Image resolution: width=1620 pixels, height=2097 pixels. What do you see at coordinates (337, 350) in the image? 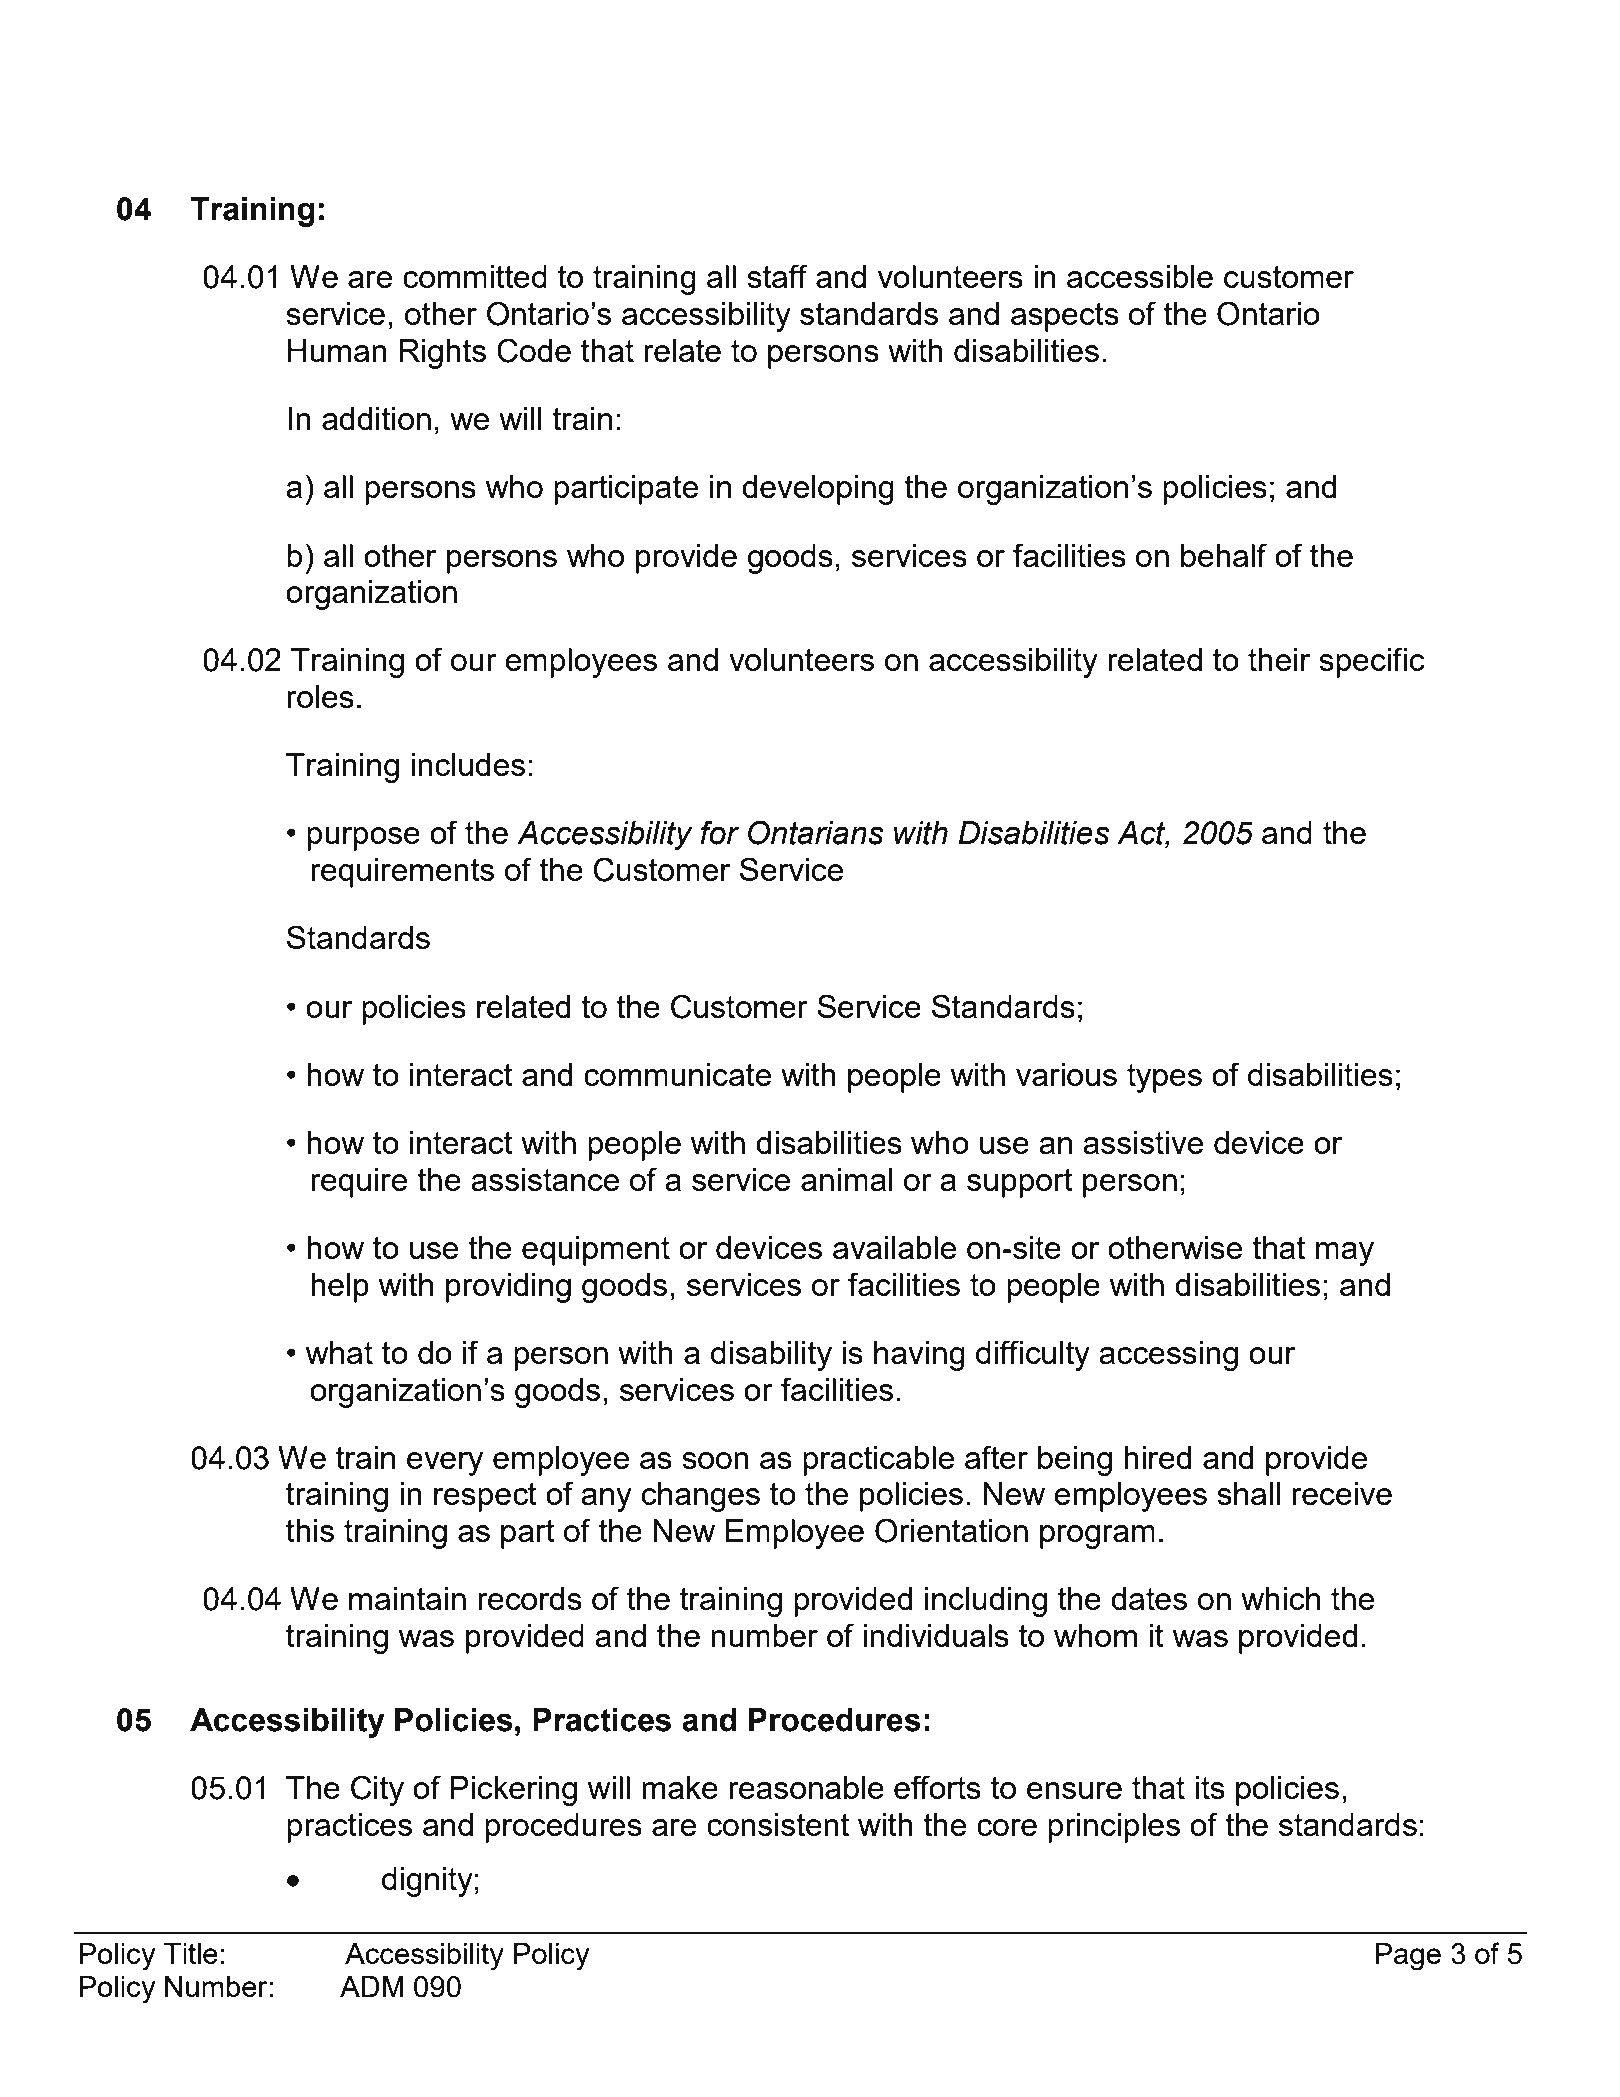
I see `Human` at bounding box center [337, 350].
